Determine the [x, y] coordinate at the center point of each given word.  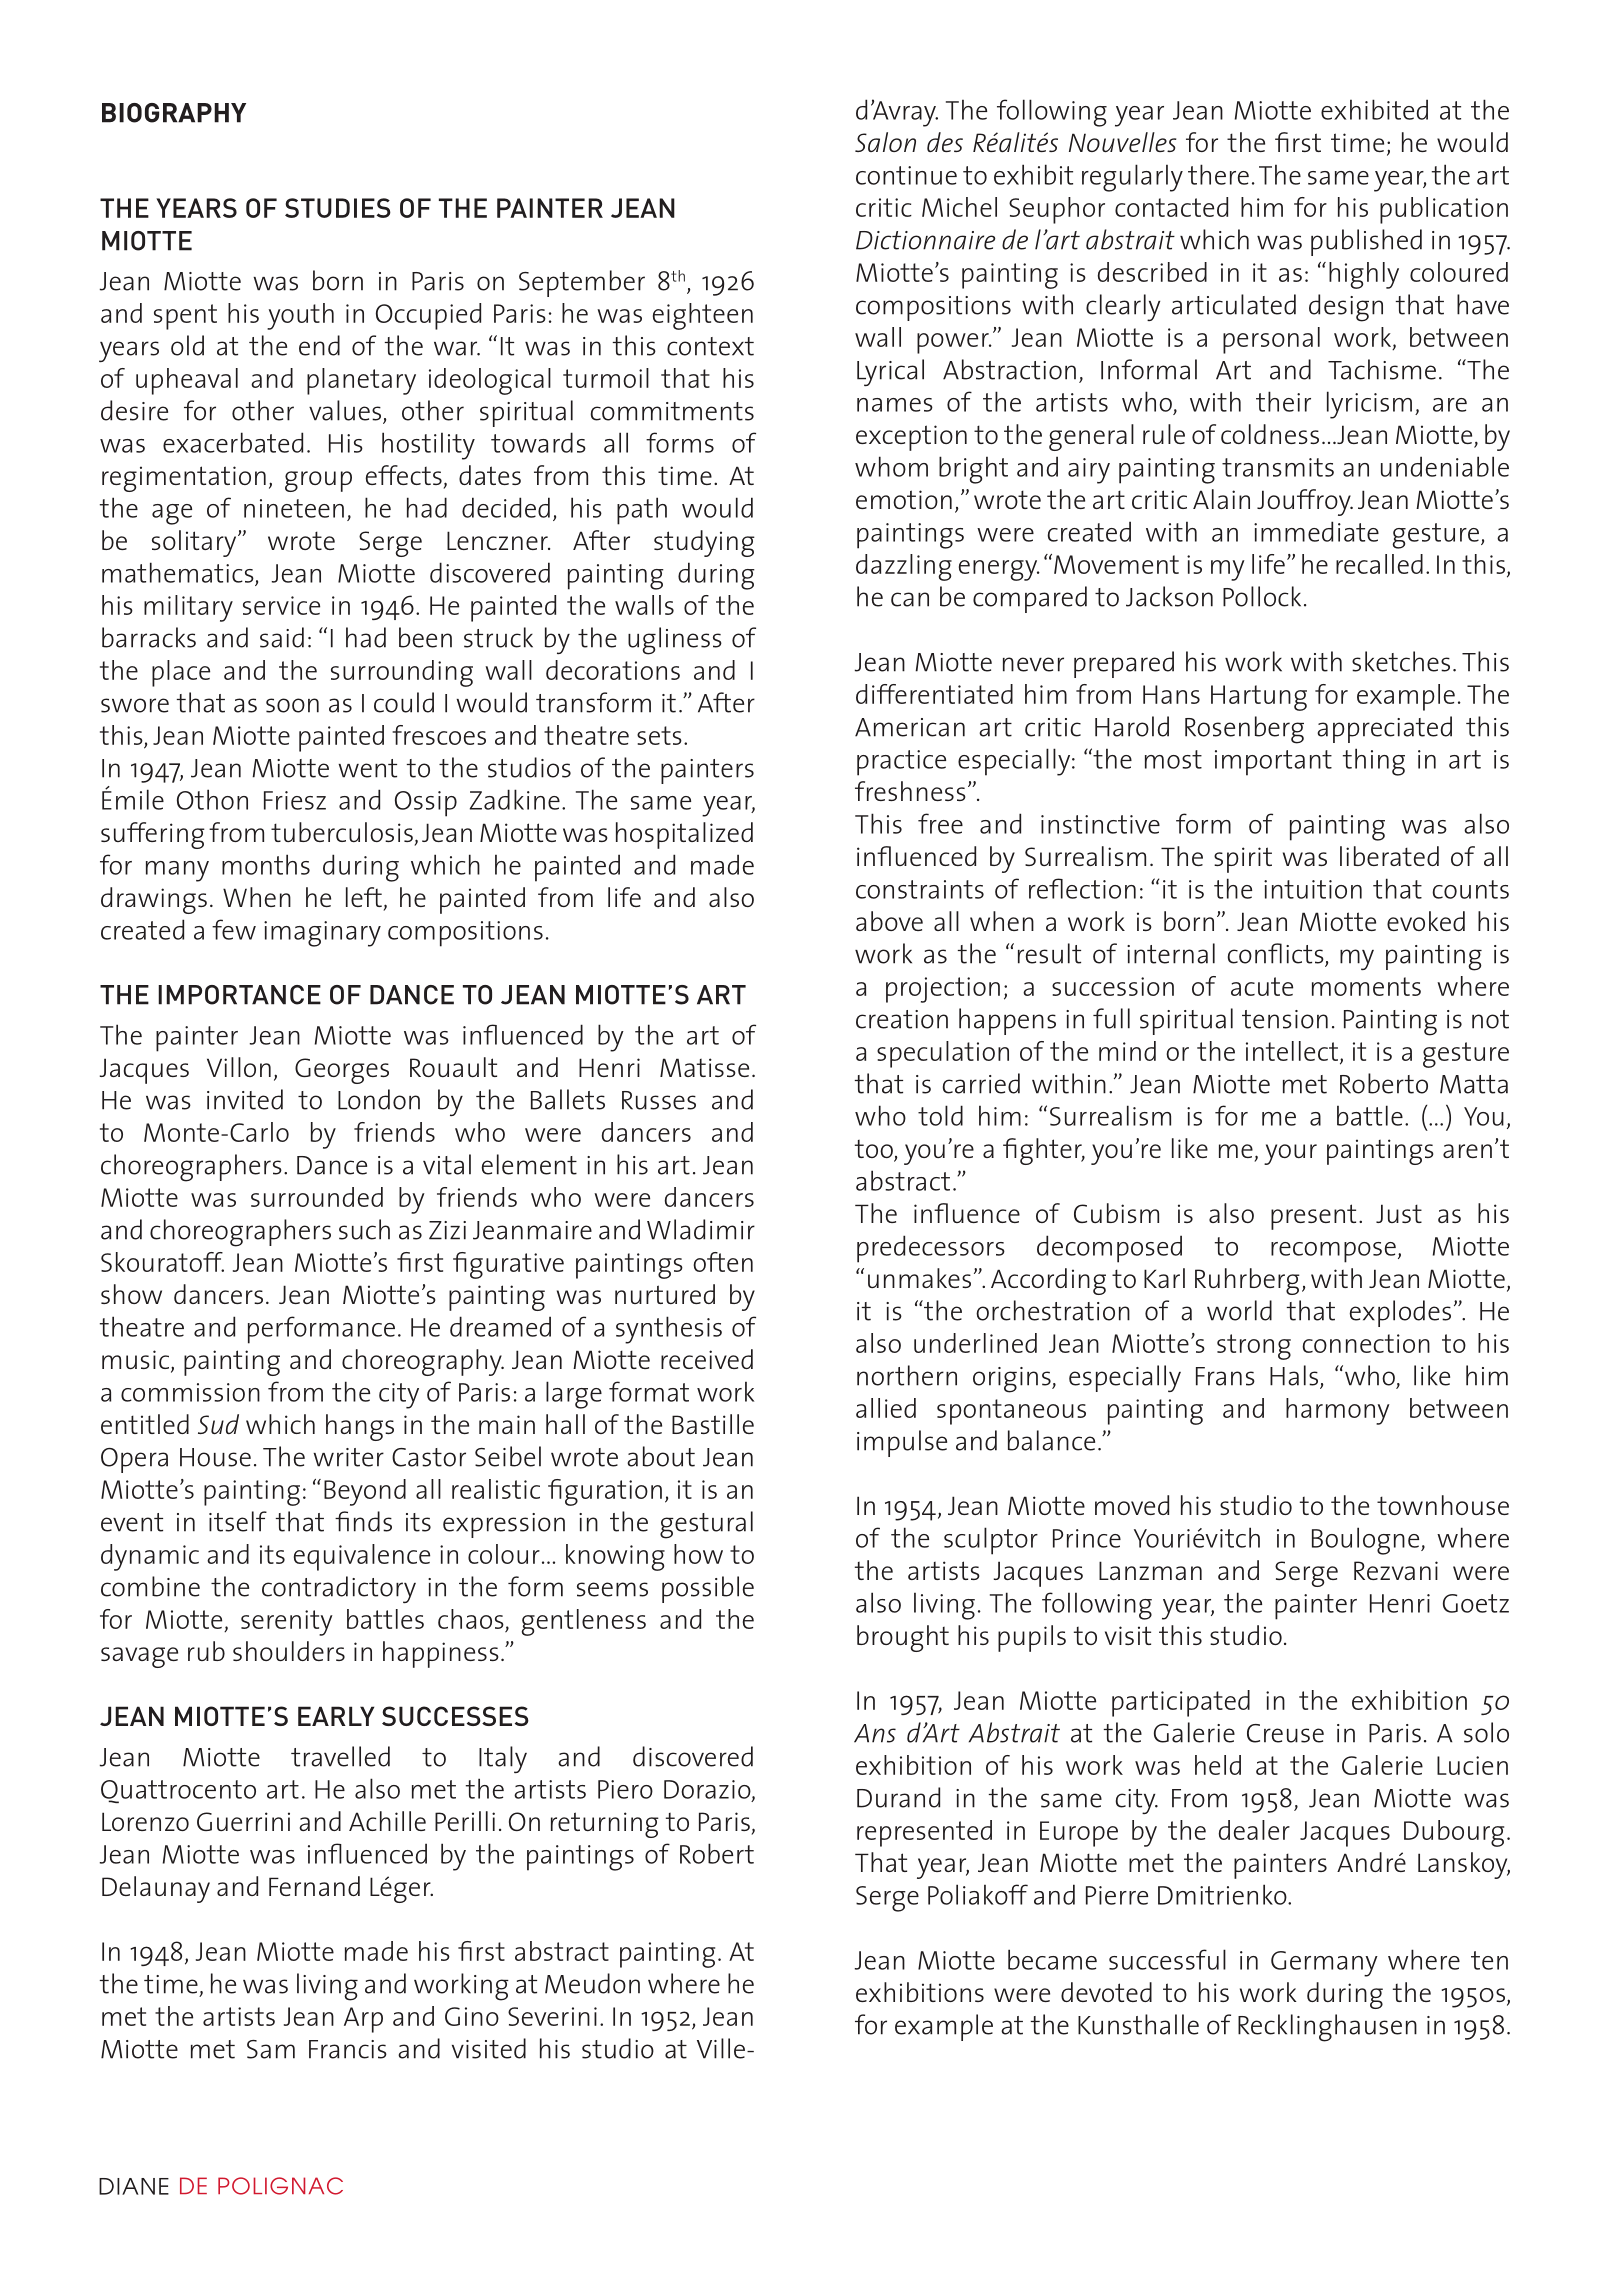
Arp [363, 2020]
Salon [885, 142]
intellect [1292, 1051]
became [1052, 1959]
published [1366, 242]
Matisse [704, 1067]
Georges [342, 1071]
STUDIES [338, 208]
